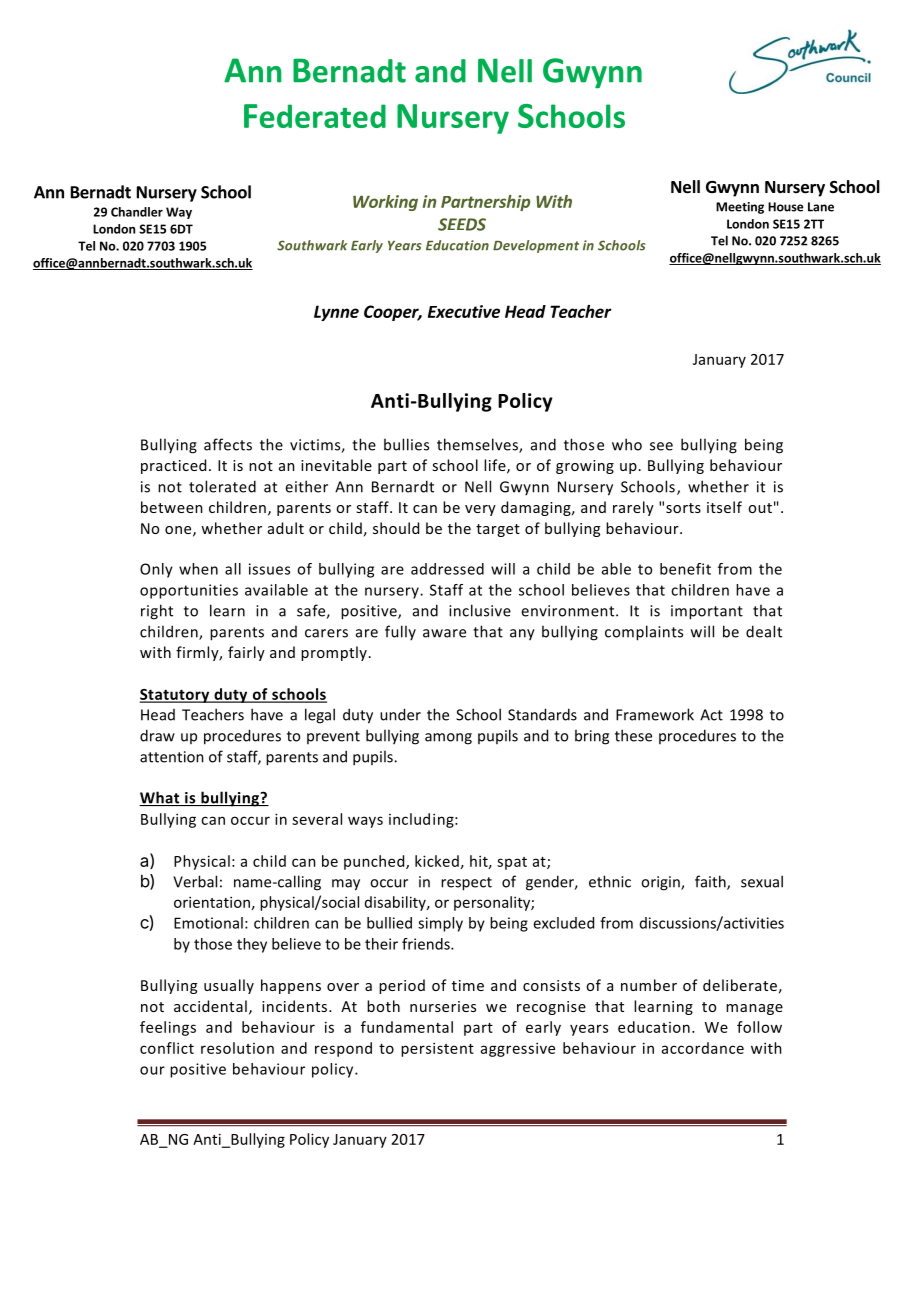 Image resolution: width=924 pixels, height=1308 pixels. What do you see at coordinates (448, 739) in the image?
I see `among` at bounding box center [448, 739].
